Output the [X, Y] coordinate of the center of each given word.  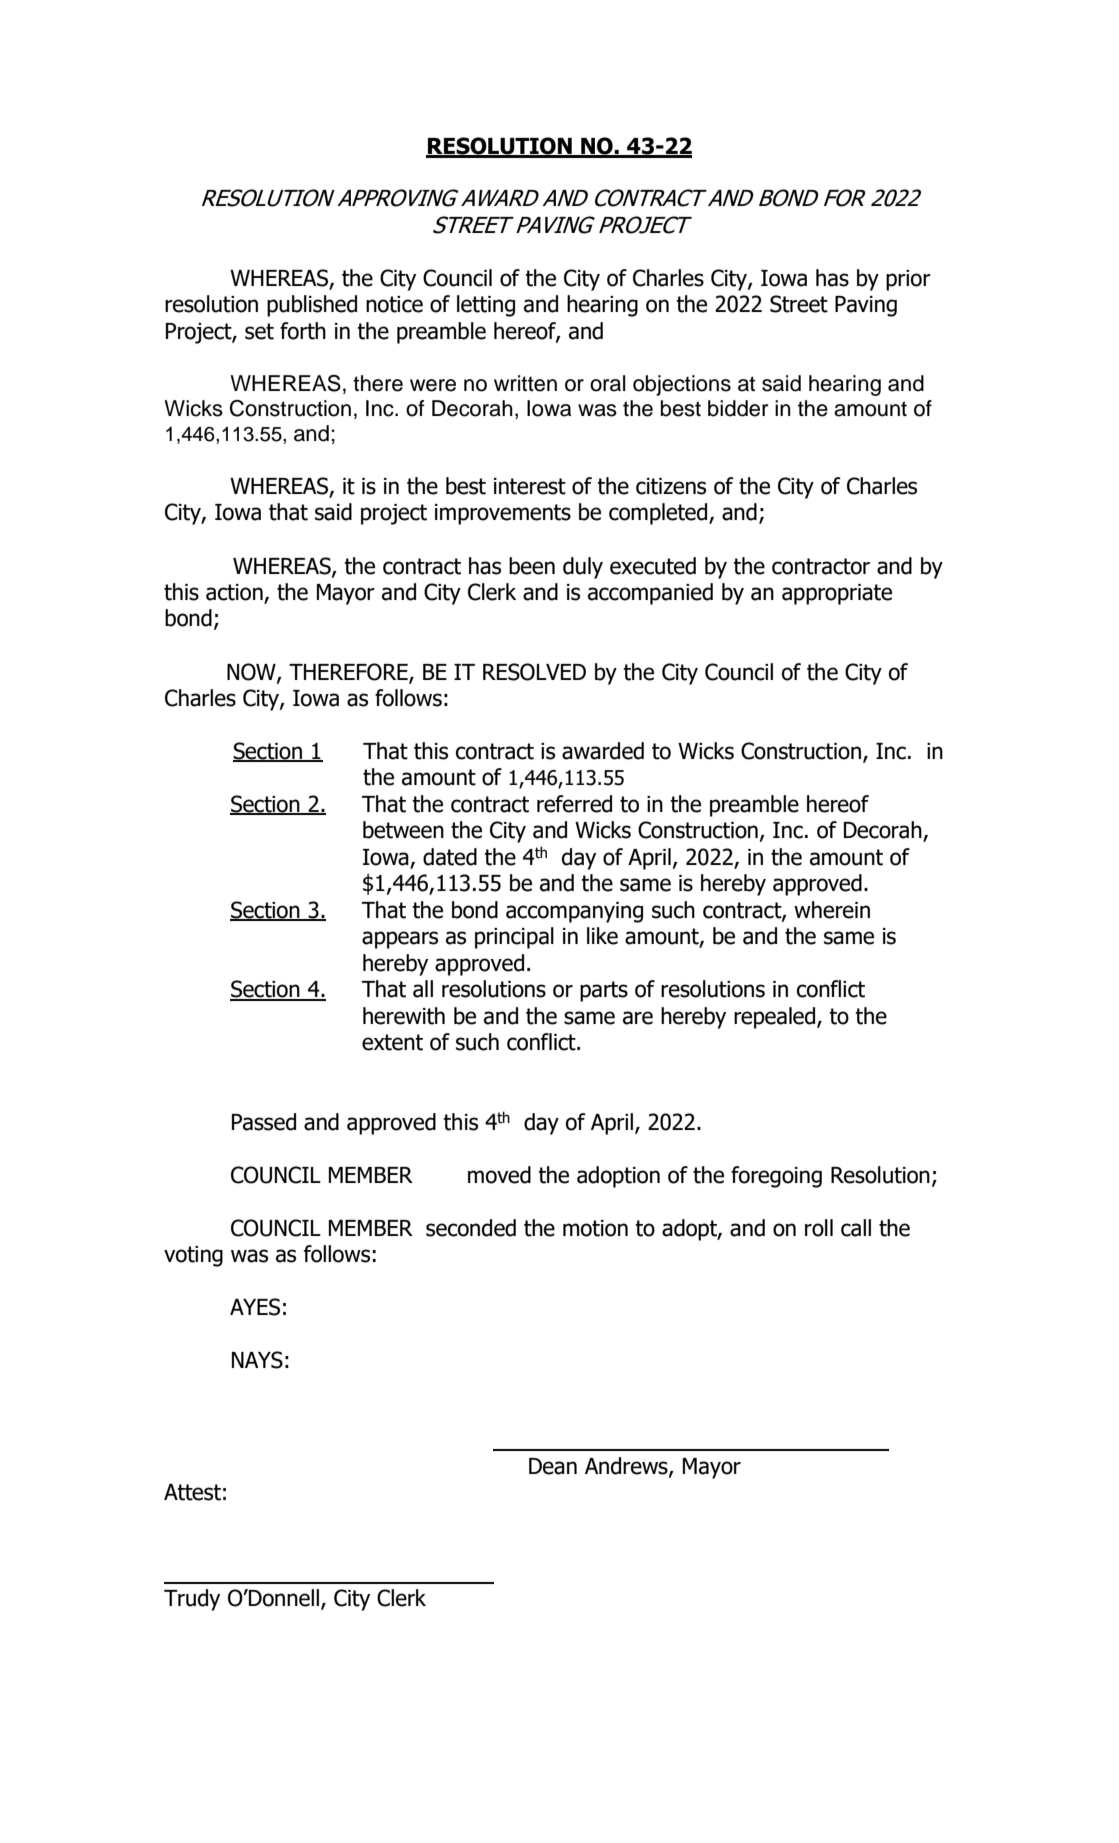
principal [514, 938]
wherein [832, 910]
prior [908, 280]
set [259, 331]
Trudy [192, 1600]
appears [400, 940]
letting [486, 306]
